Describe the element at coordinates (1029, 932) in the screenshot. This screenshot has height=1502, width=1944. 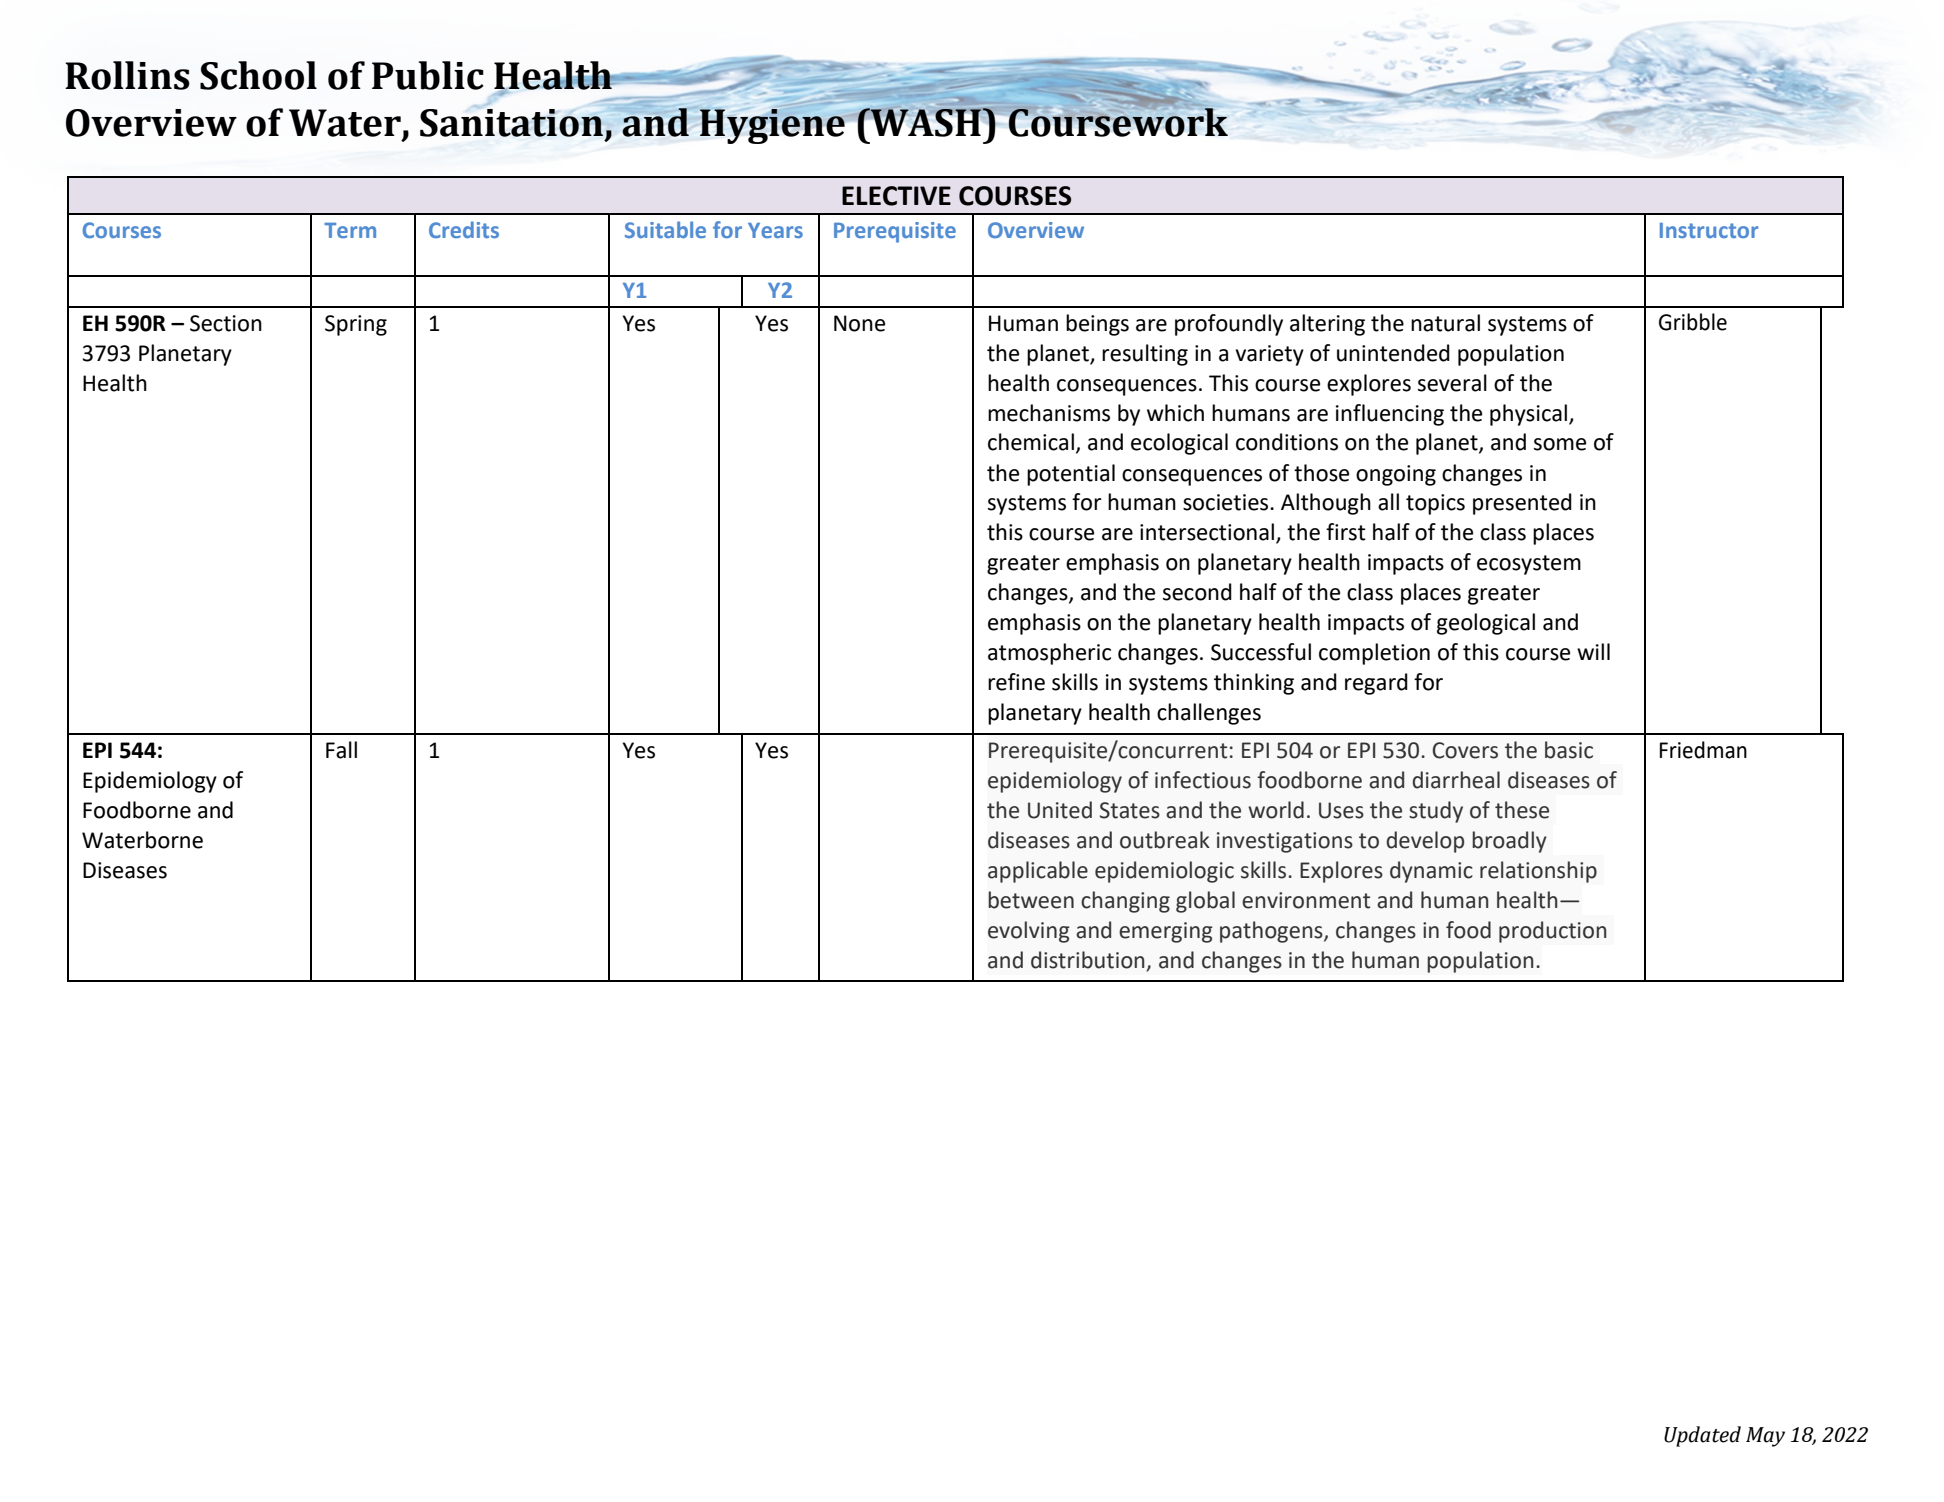
I see `evolving` at that location.
